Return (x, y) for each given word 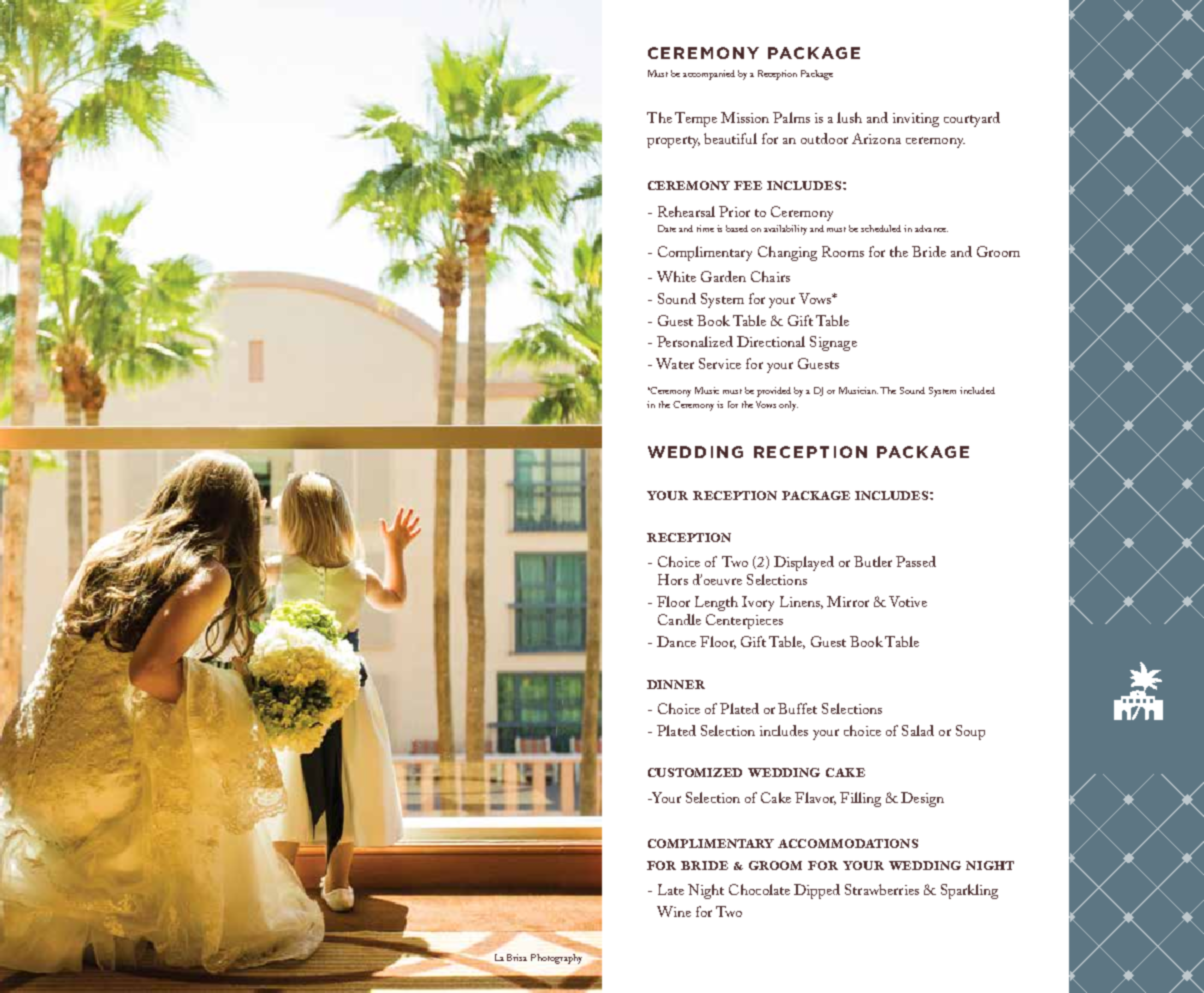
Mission (745, 117)
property (673, 142)
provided (774, 392)
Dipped (817, 891)
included (977, 390)
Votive (908, 601)
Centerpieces (744, 621)
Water (675, 363)
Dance (676, 641)
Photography (556, 959)
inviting (916, 120)
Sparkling (969, 891)
